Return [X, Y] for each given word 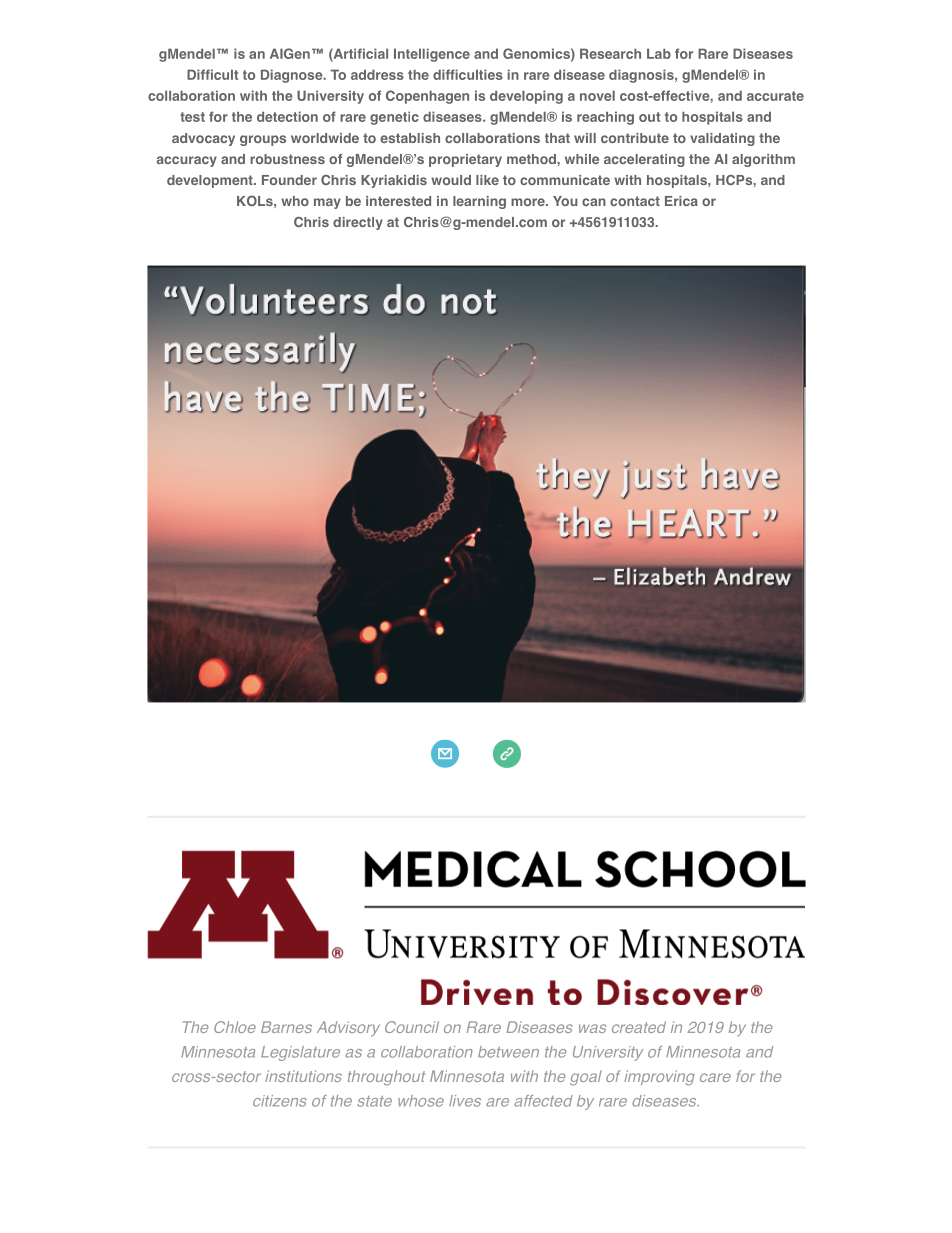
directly [358, 223]
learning [479, 202]
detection [287, 116]
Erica [681, 201]
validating [722, 139]
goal [586, 1078]
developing [526, 97]
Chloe [235, 1027]
